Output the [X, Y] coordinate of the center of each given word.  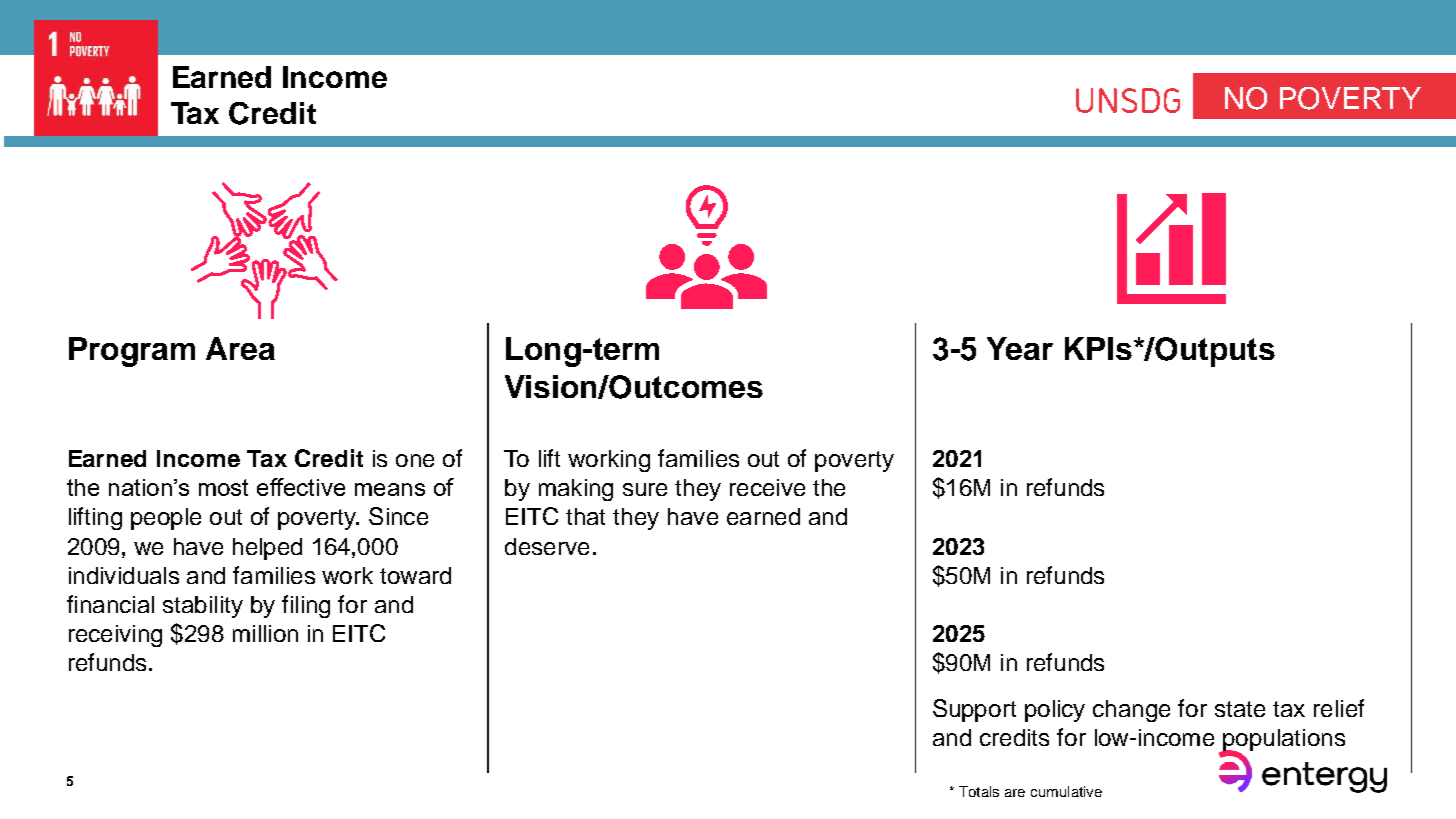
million [265, 633]
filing [306, 606]
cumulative [1066, 791]
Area [240, 348]
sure [645, 489]
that [585, 516]
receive [767, 487]
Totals [979, 791]
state [1240, 709]
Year [1020, 348]
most [223, 487]
